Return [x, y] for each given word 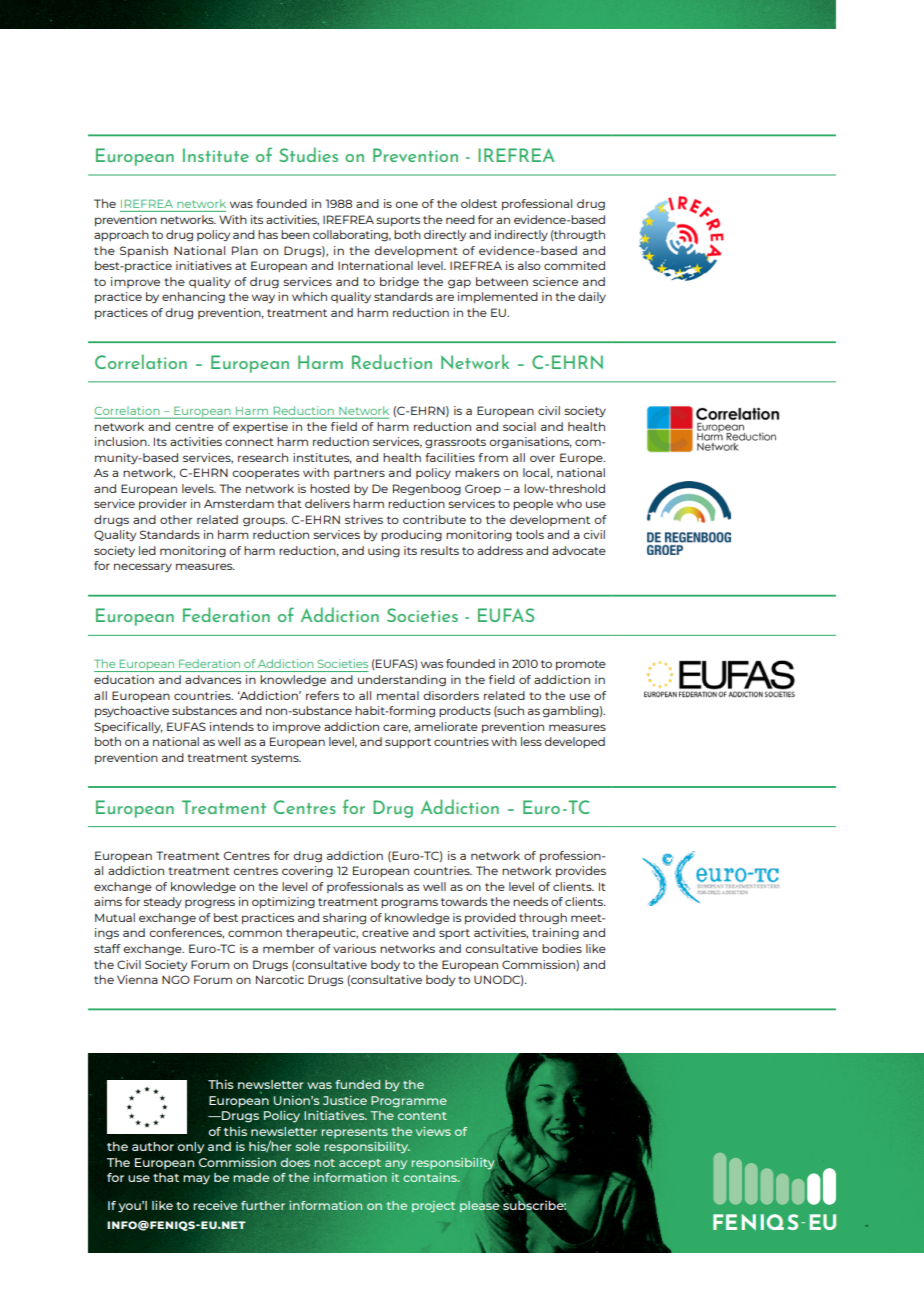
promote [581, 665]
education [124, 679]
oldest [479, 203]
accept [360, 1164]
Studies [308, 154]
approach [121, 235]
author [153, 1146]
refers [322, 695]
